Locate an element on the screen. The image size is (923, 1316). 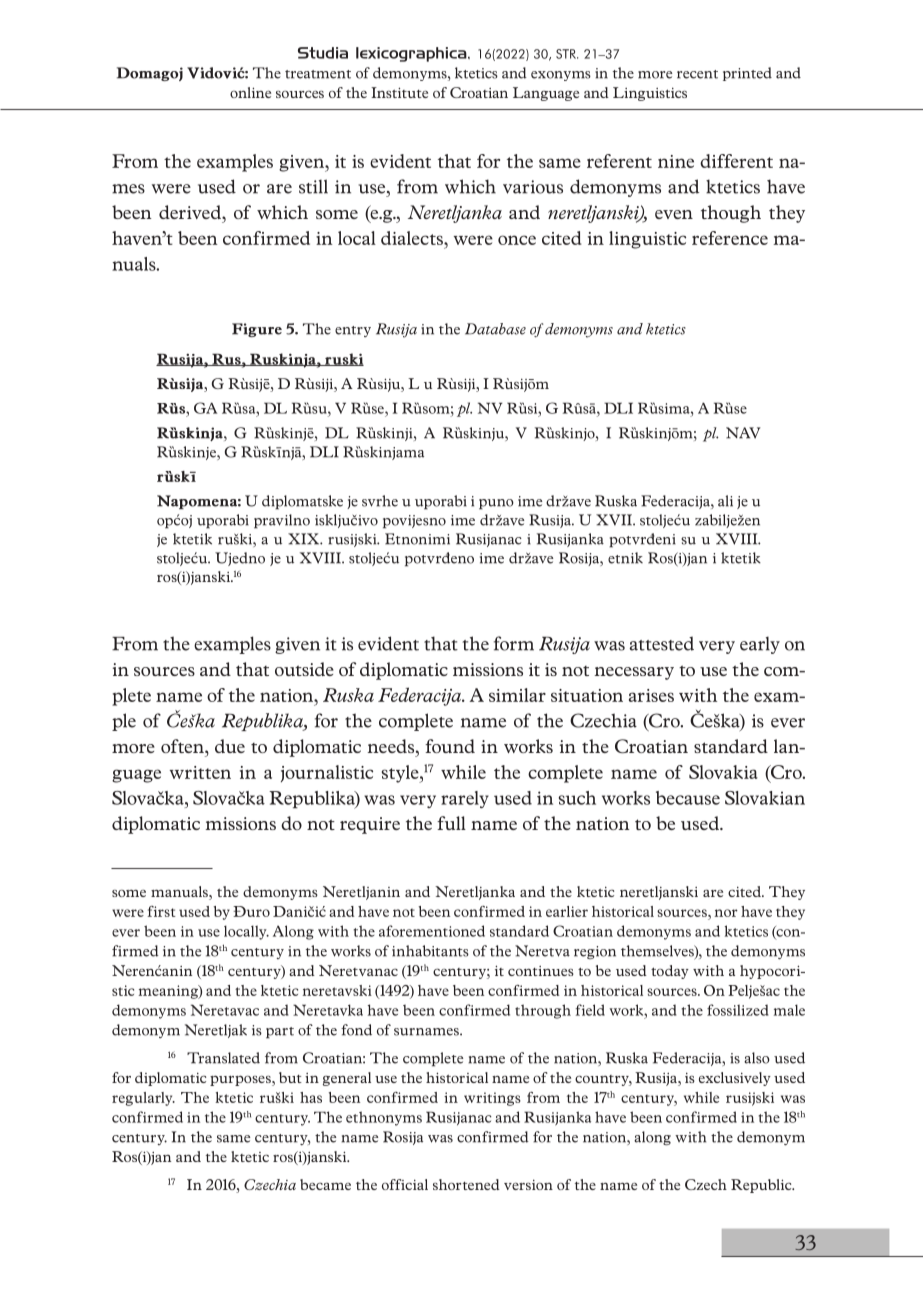
Republic is located at coordinates (762, 1186).
